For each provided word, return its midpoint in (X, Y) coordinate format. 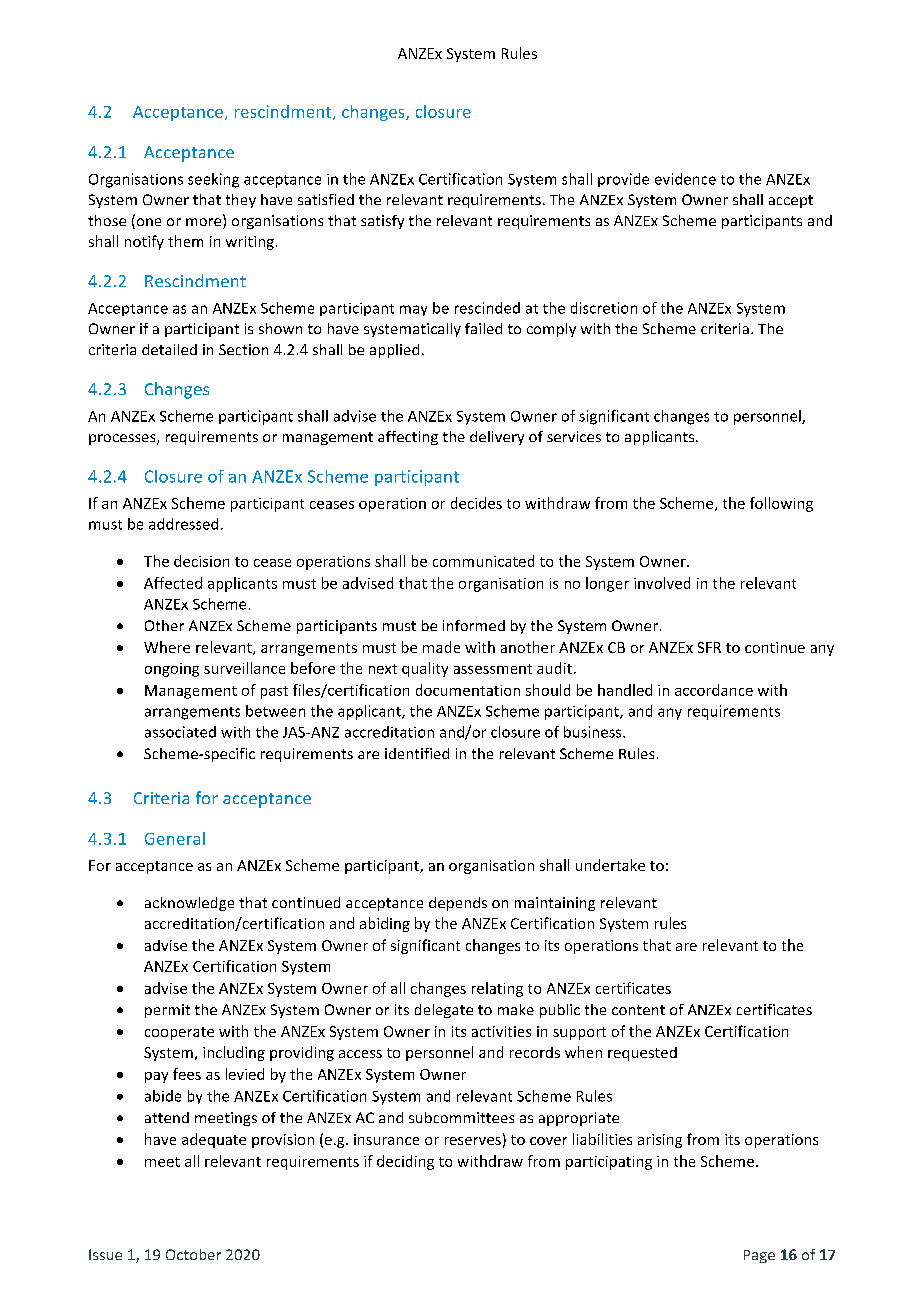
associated (180, 732)
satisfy (382, 222)
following (781, 504)
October (193, 1254)
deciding (405, 1162)
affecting (408, 438)
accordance (714, 690)
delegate (444, 1011)
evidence (685, 179)
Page (759, 1256)
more (205, 223)
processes (123, 439)
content (638, 1010)
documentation (468, 690)
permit (167, 1011)
